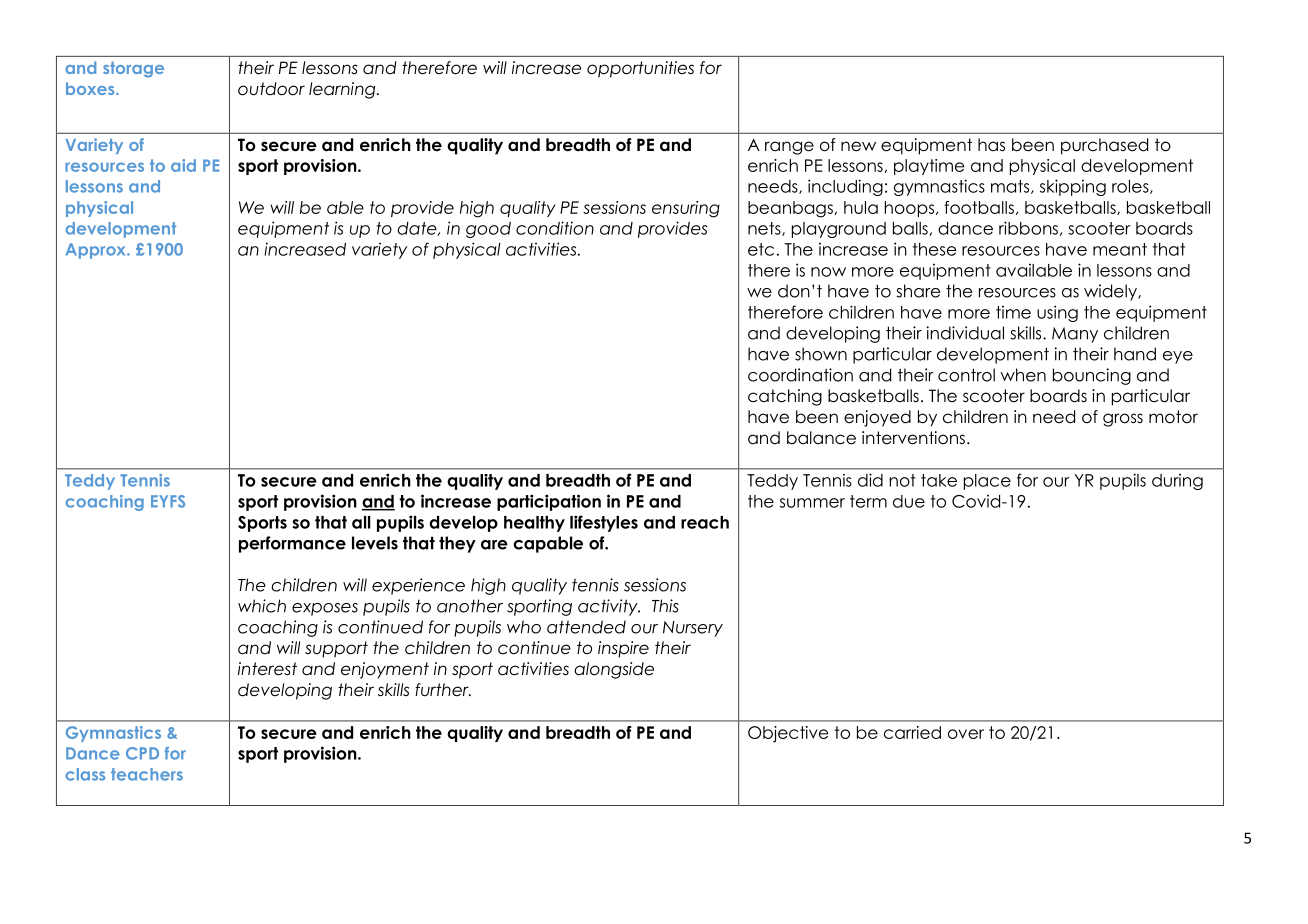 Image resolution: width=1308 pixels, height=924 pixels. Describe the element at coordinates (1123, 420) in the page. I see `gross` at that location.
